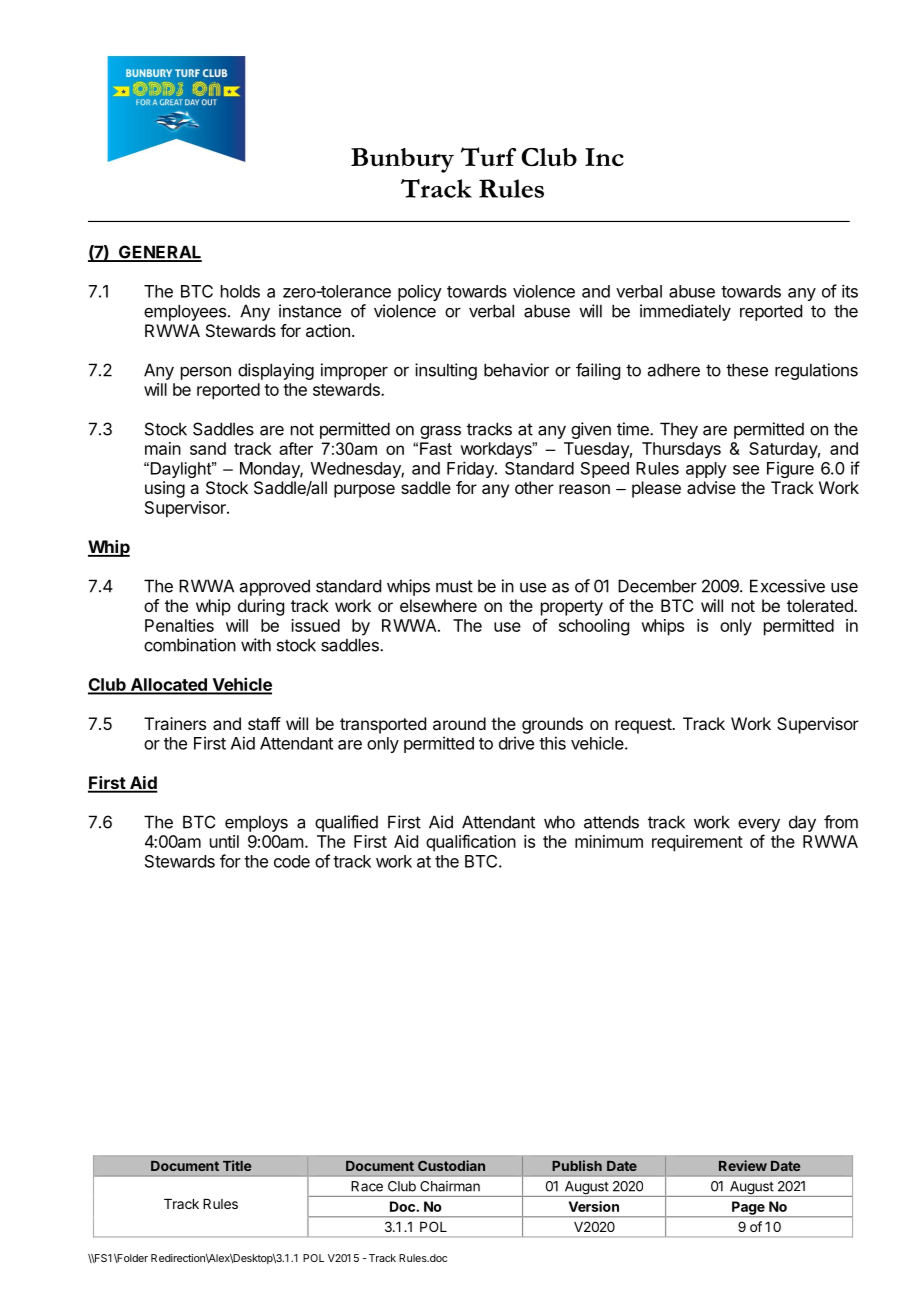  I want to click on with, so click(256, 645).
